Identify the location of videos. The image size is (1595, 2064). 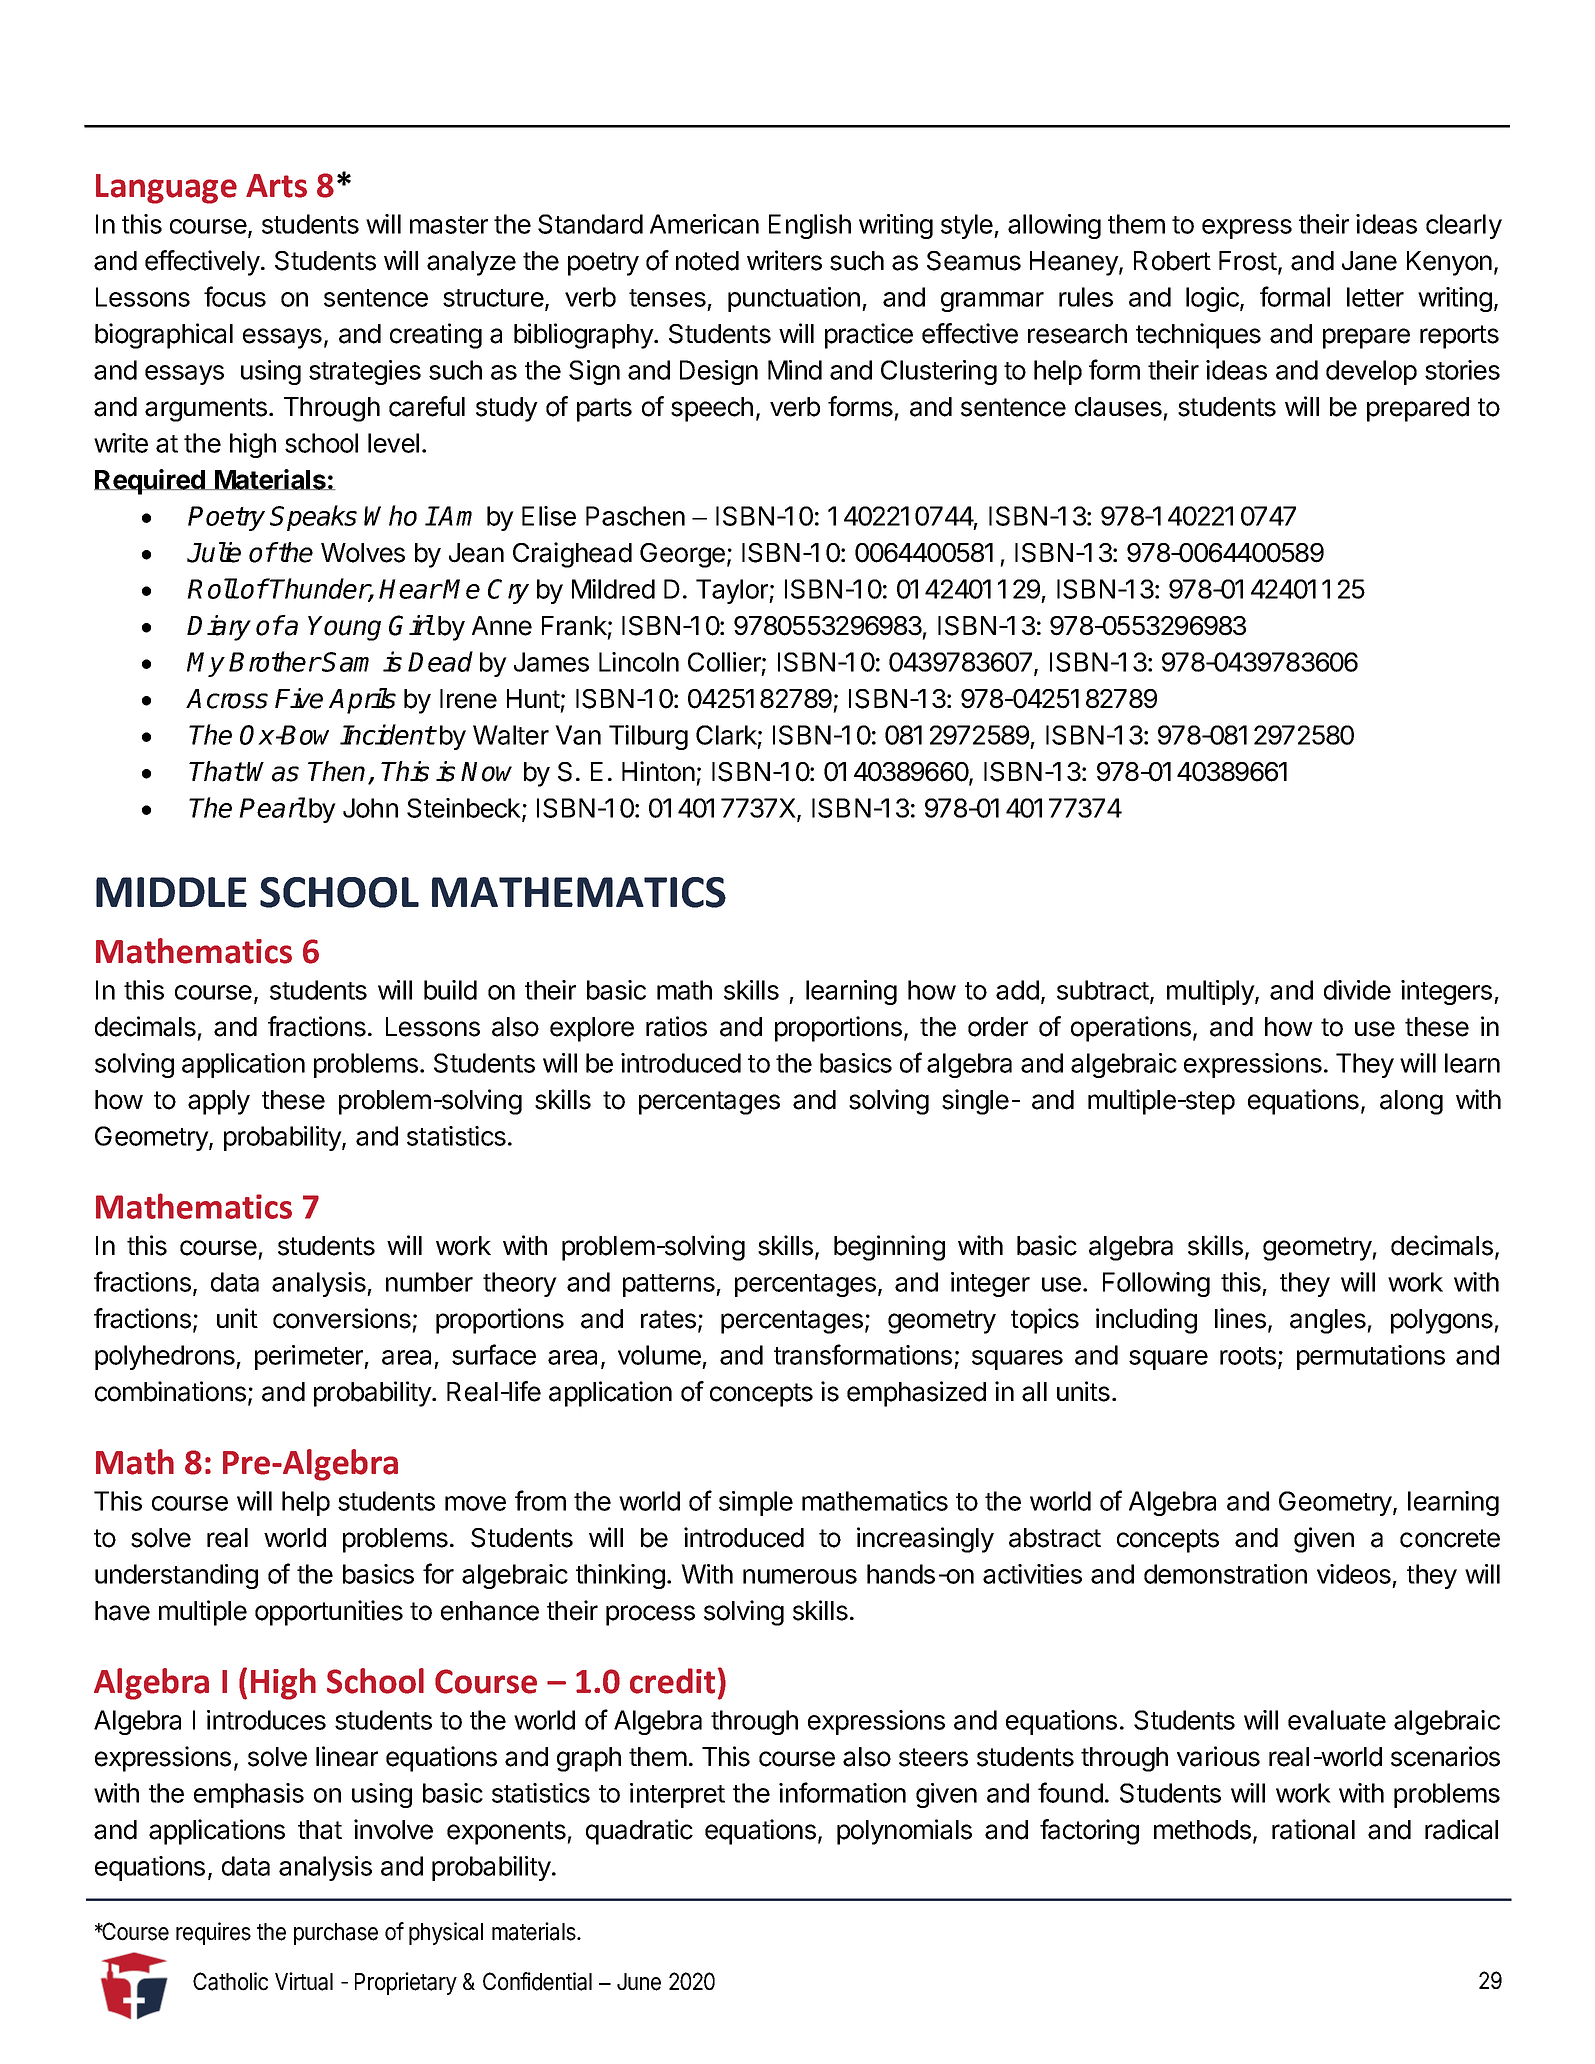
(1354, 1574).
